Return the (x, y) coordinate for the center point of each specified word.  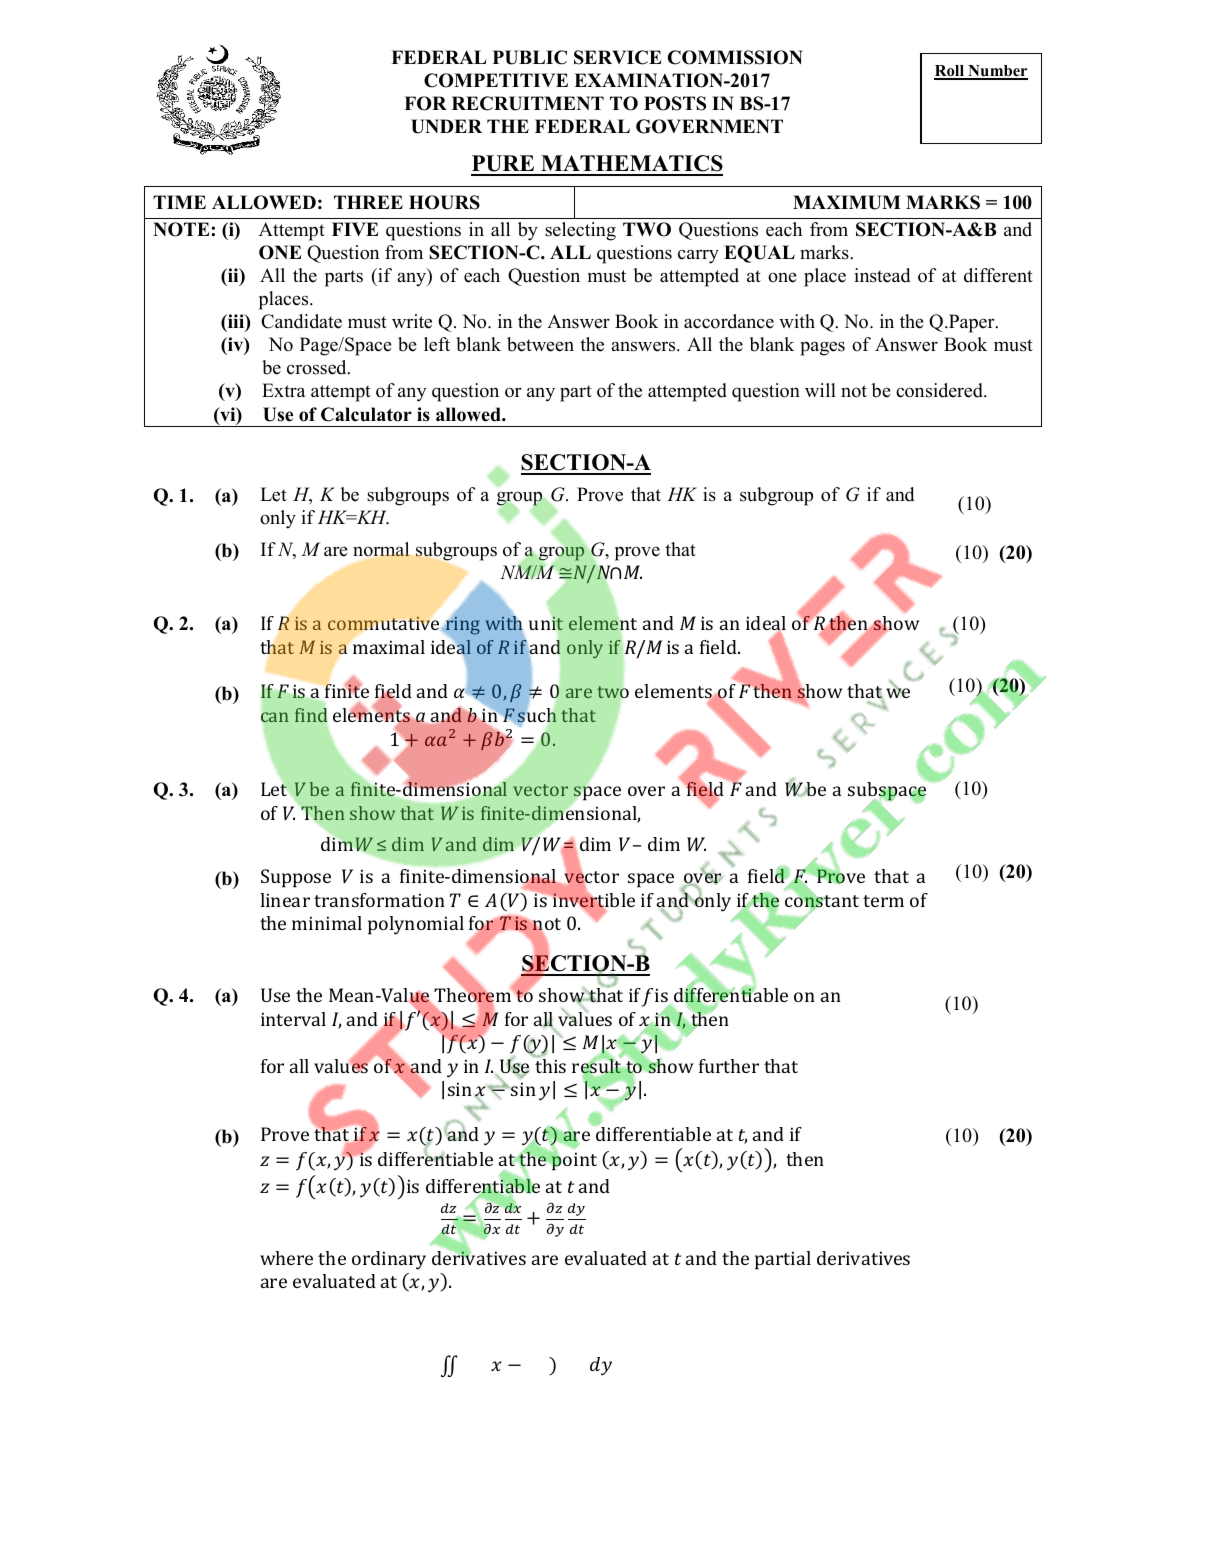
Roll (950, 72)
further (729, 1066)
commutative (383, 623)
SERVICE (617, 57)
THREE (368, 202)
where (286, 1258)
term (883, 901)
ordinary (389, 1260)
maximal (389, 647)
